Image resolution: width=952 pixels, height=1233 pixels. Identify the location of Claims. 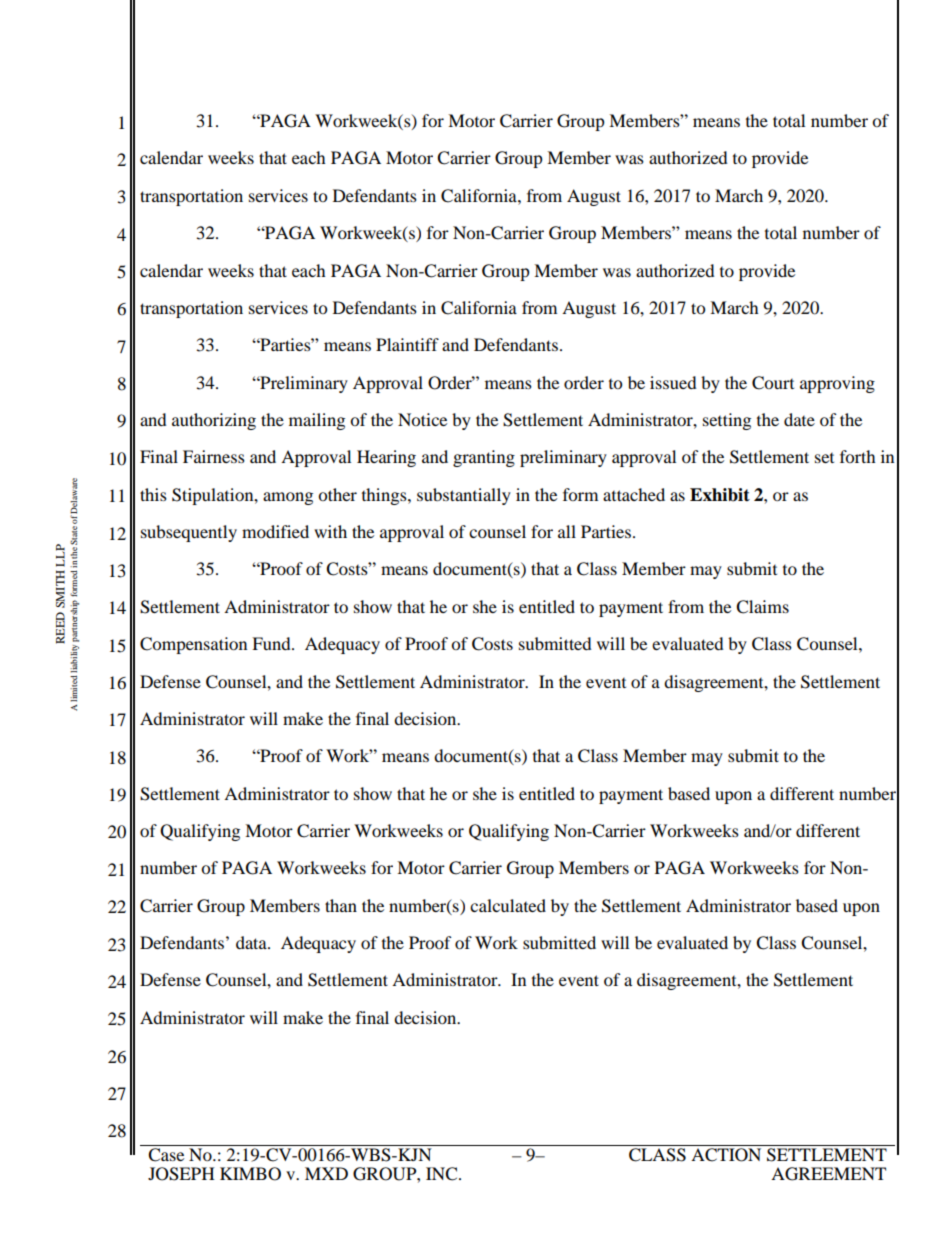
(762, 607).
